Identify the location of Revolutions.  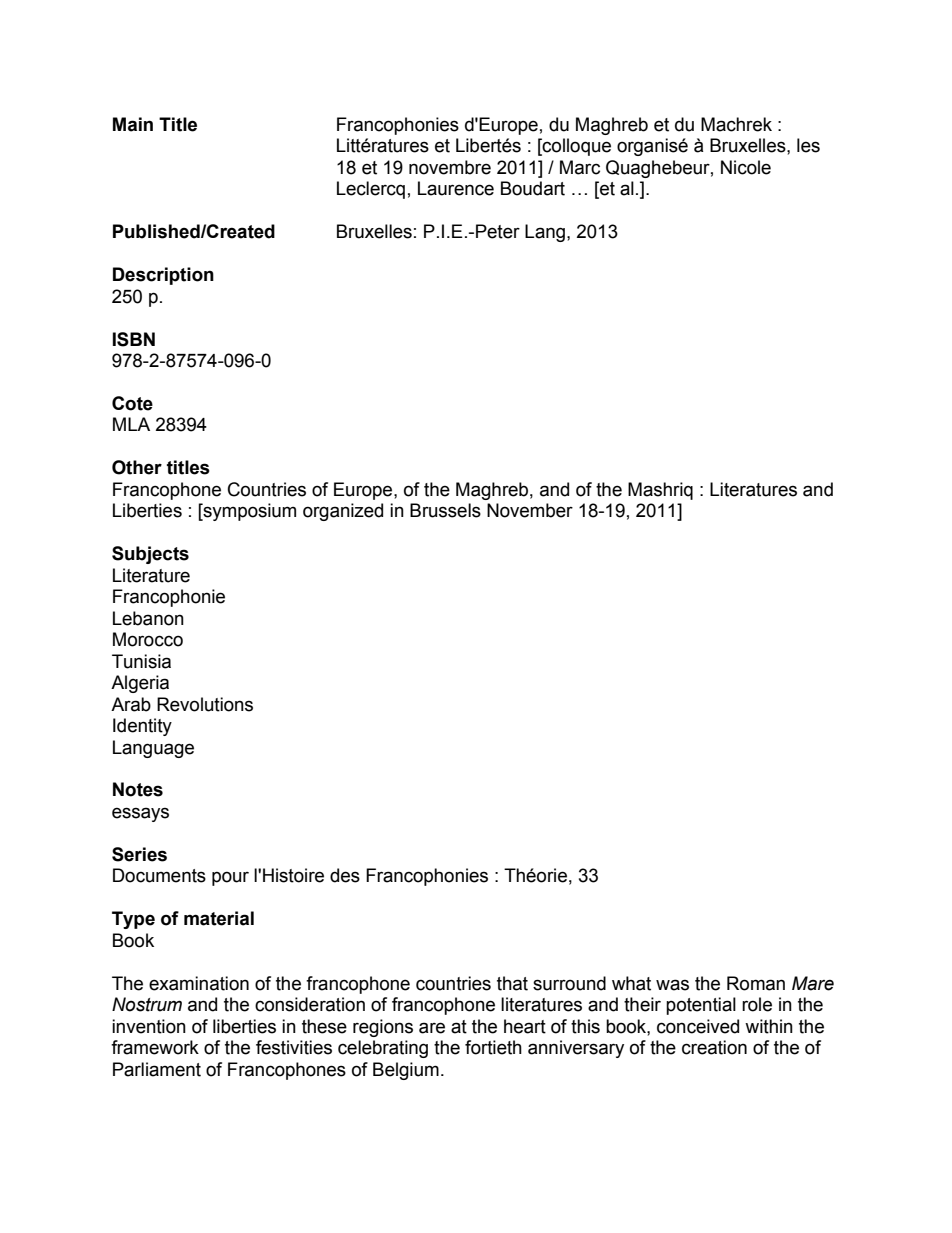
(205, 704).
